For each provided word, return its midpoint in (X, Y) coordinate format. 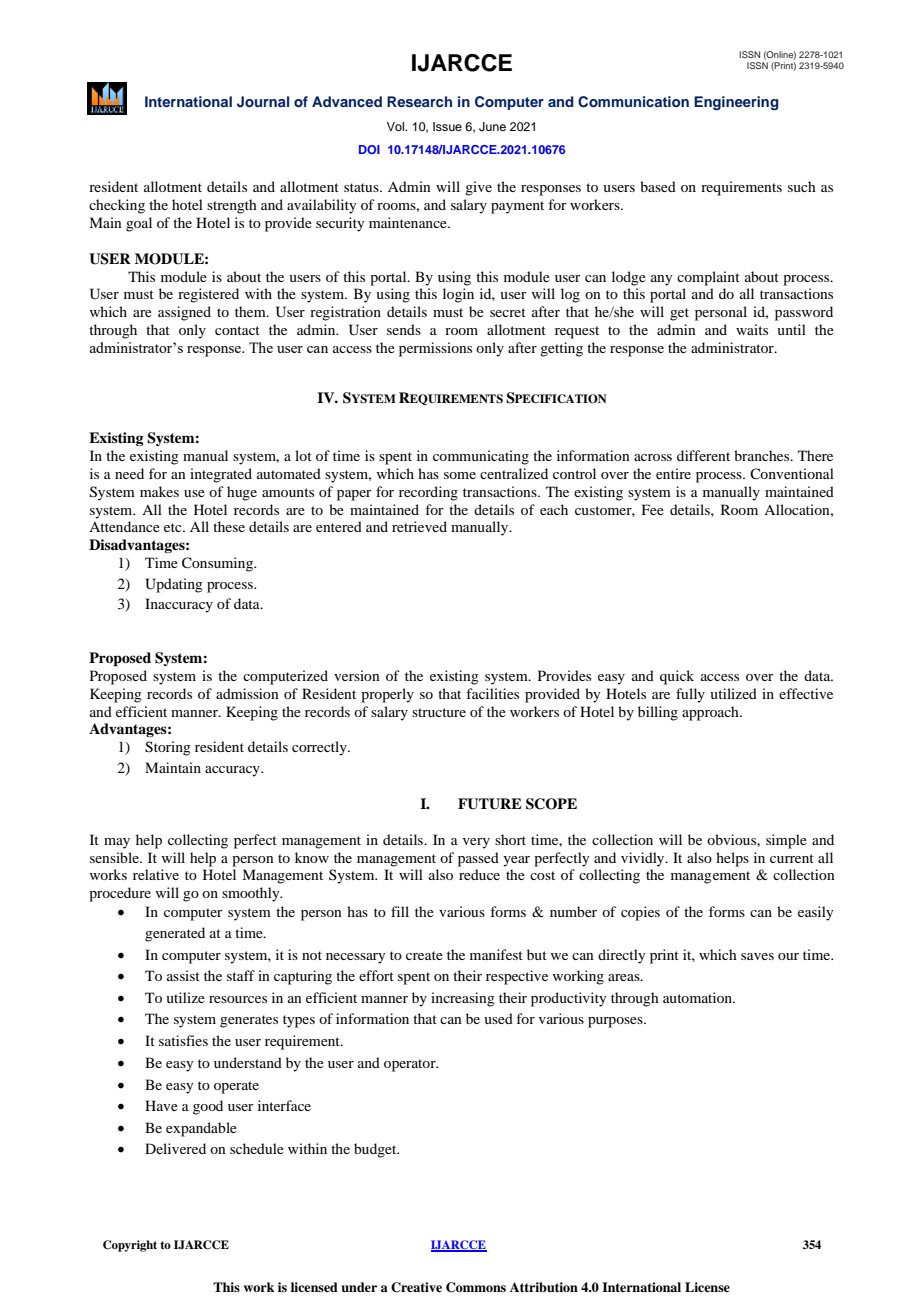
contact (237, 330)
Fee (653, 509)
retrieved (419, 526)
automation (698, 997)
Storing (168, 748)
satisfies (183, 1040)
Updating (174, 585)
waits (752, 329)
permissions (435, 349)
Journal (263, 102)
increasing (463, 999)
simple (786, 841)
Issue (447, 126)
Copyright (130, 1246)
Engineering (736, 103)
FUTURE (490, 804)
